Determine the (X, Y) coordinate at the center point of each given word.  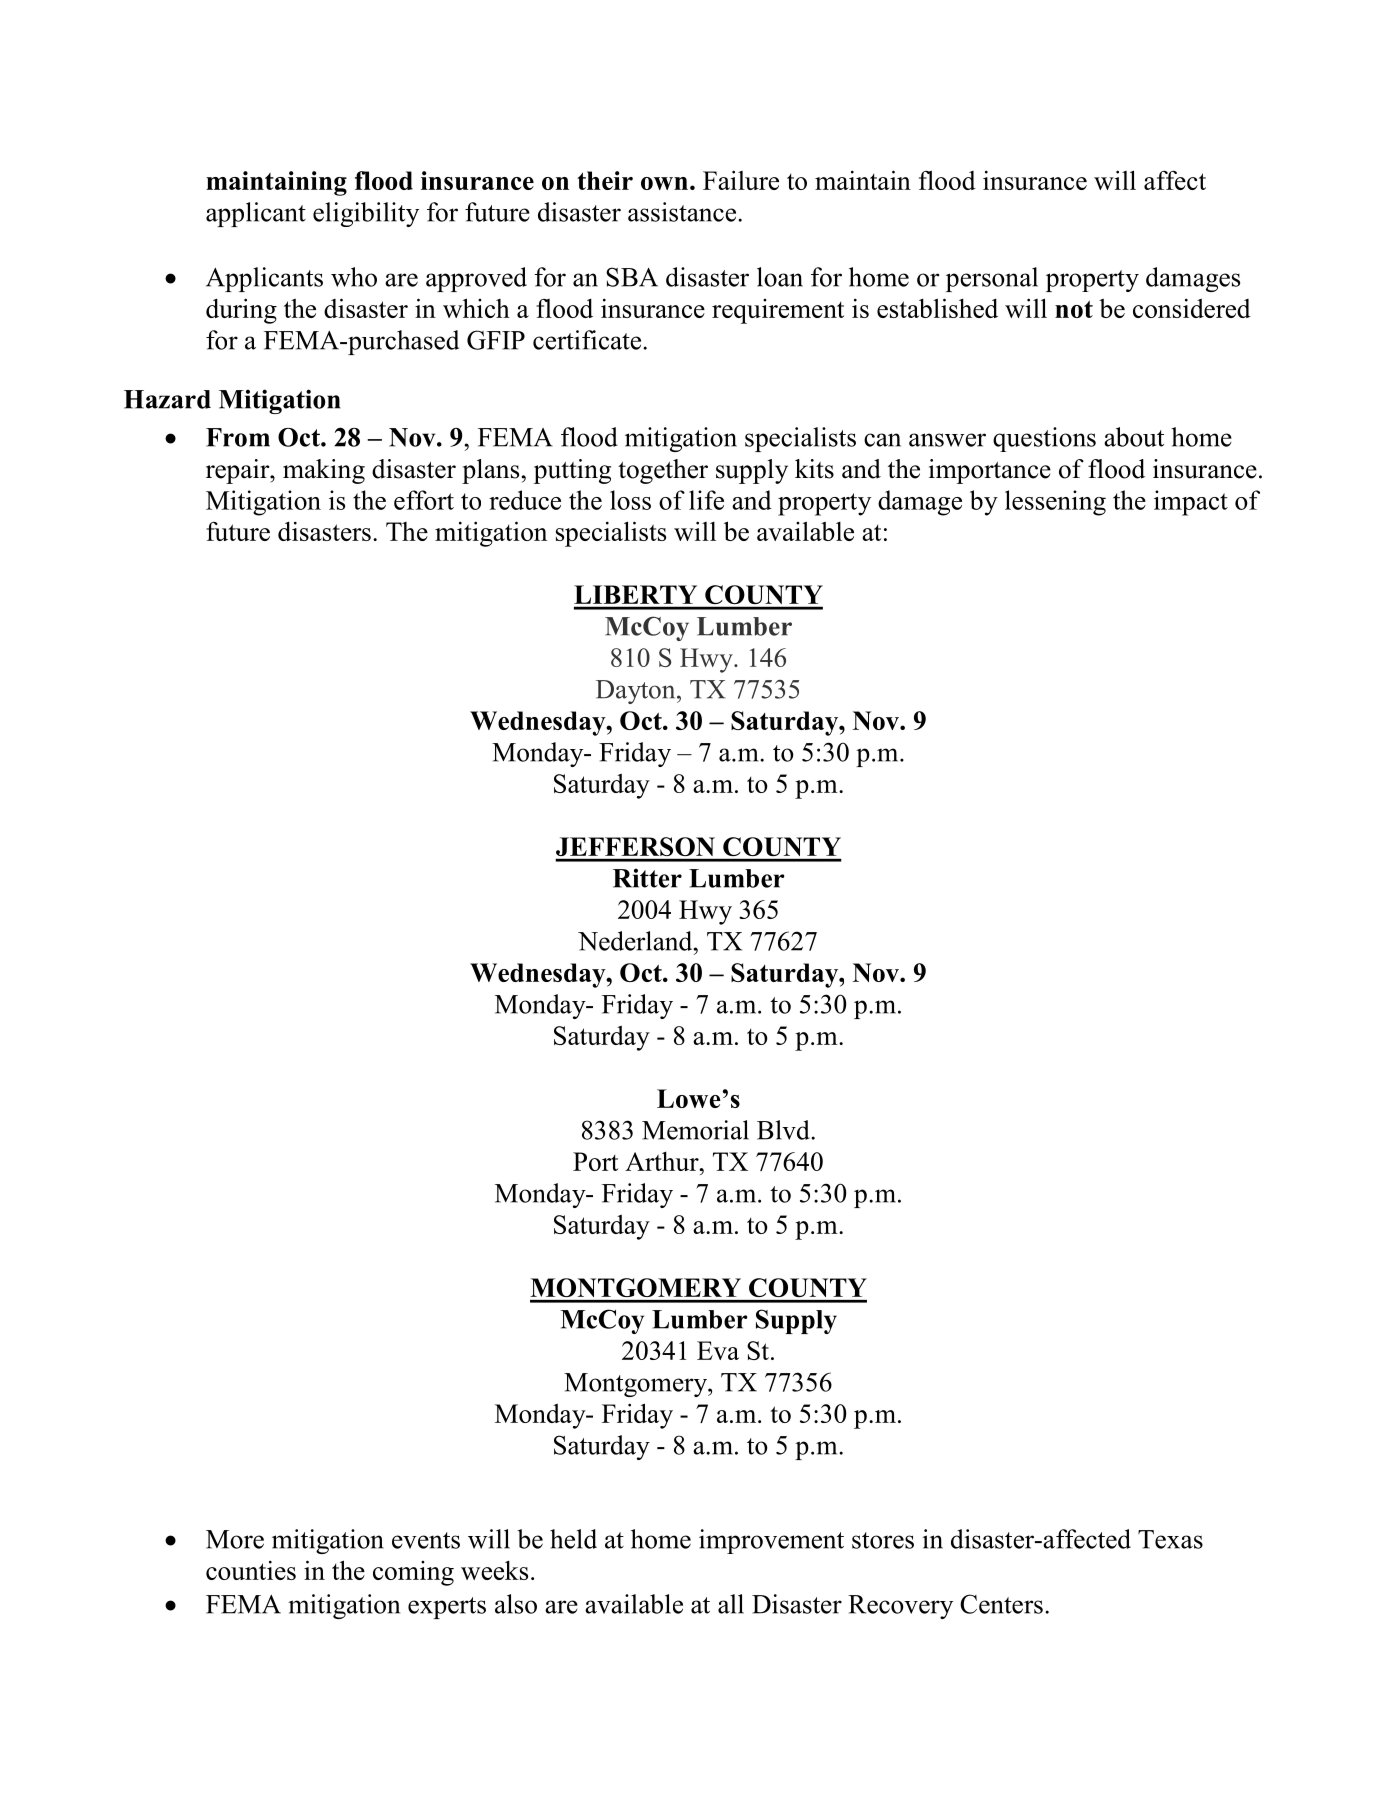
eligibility (366, 214)
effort (424, 500)
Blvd (784, 1130)
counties (251, 1570)
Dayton (637, 692)
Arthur (663, 1161)
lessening (1055, 503)
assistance (683, 212)
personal (992, 279)
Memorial (695, 1130)
